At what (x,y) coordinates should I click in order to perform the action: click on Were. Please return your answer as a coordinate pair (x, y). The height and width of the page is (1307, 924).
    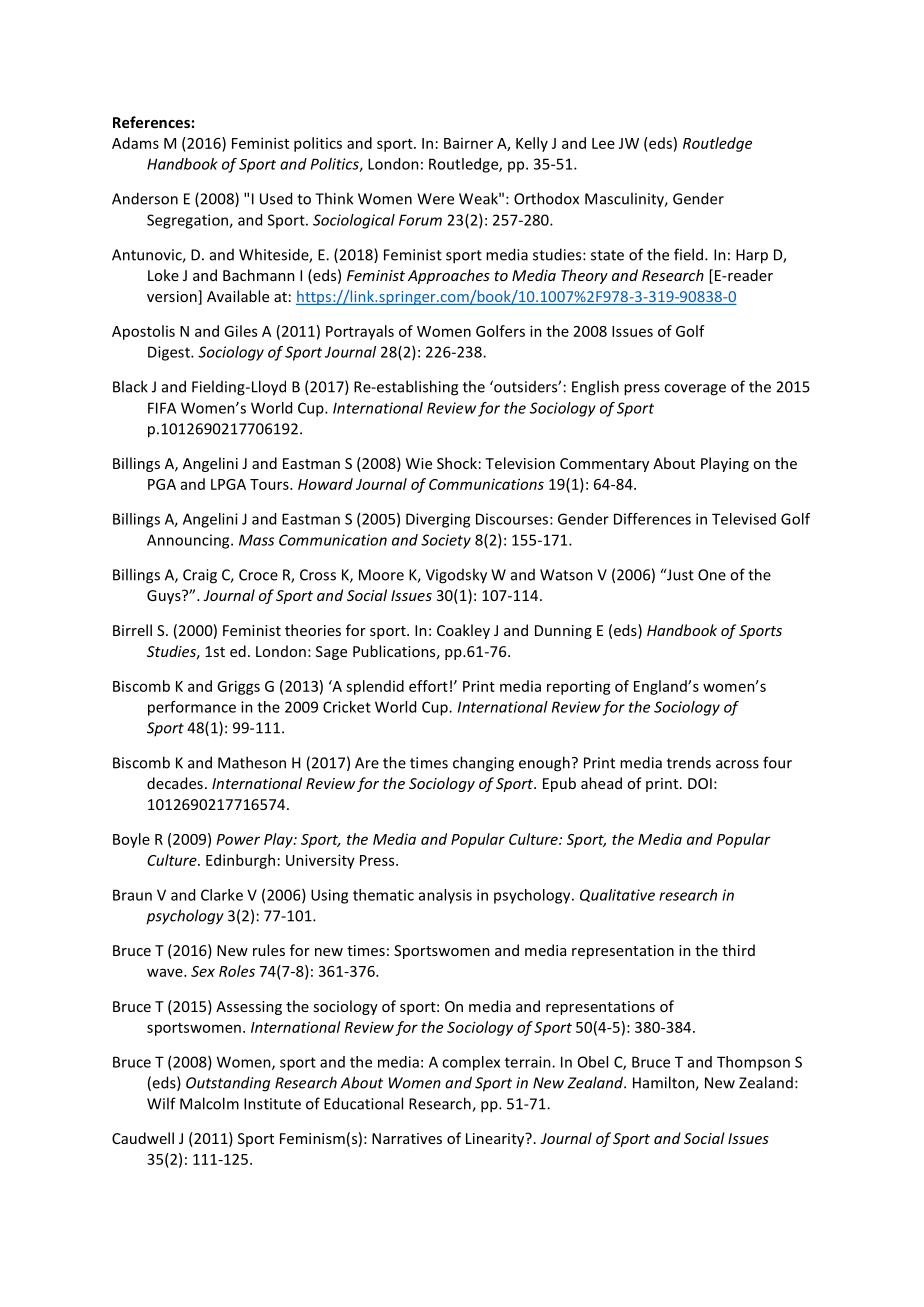
    Looking at the image, I should click on (435, 199).
